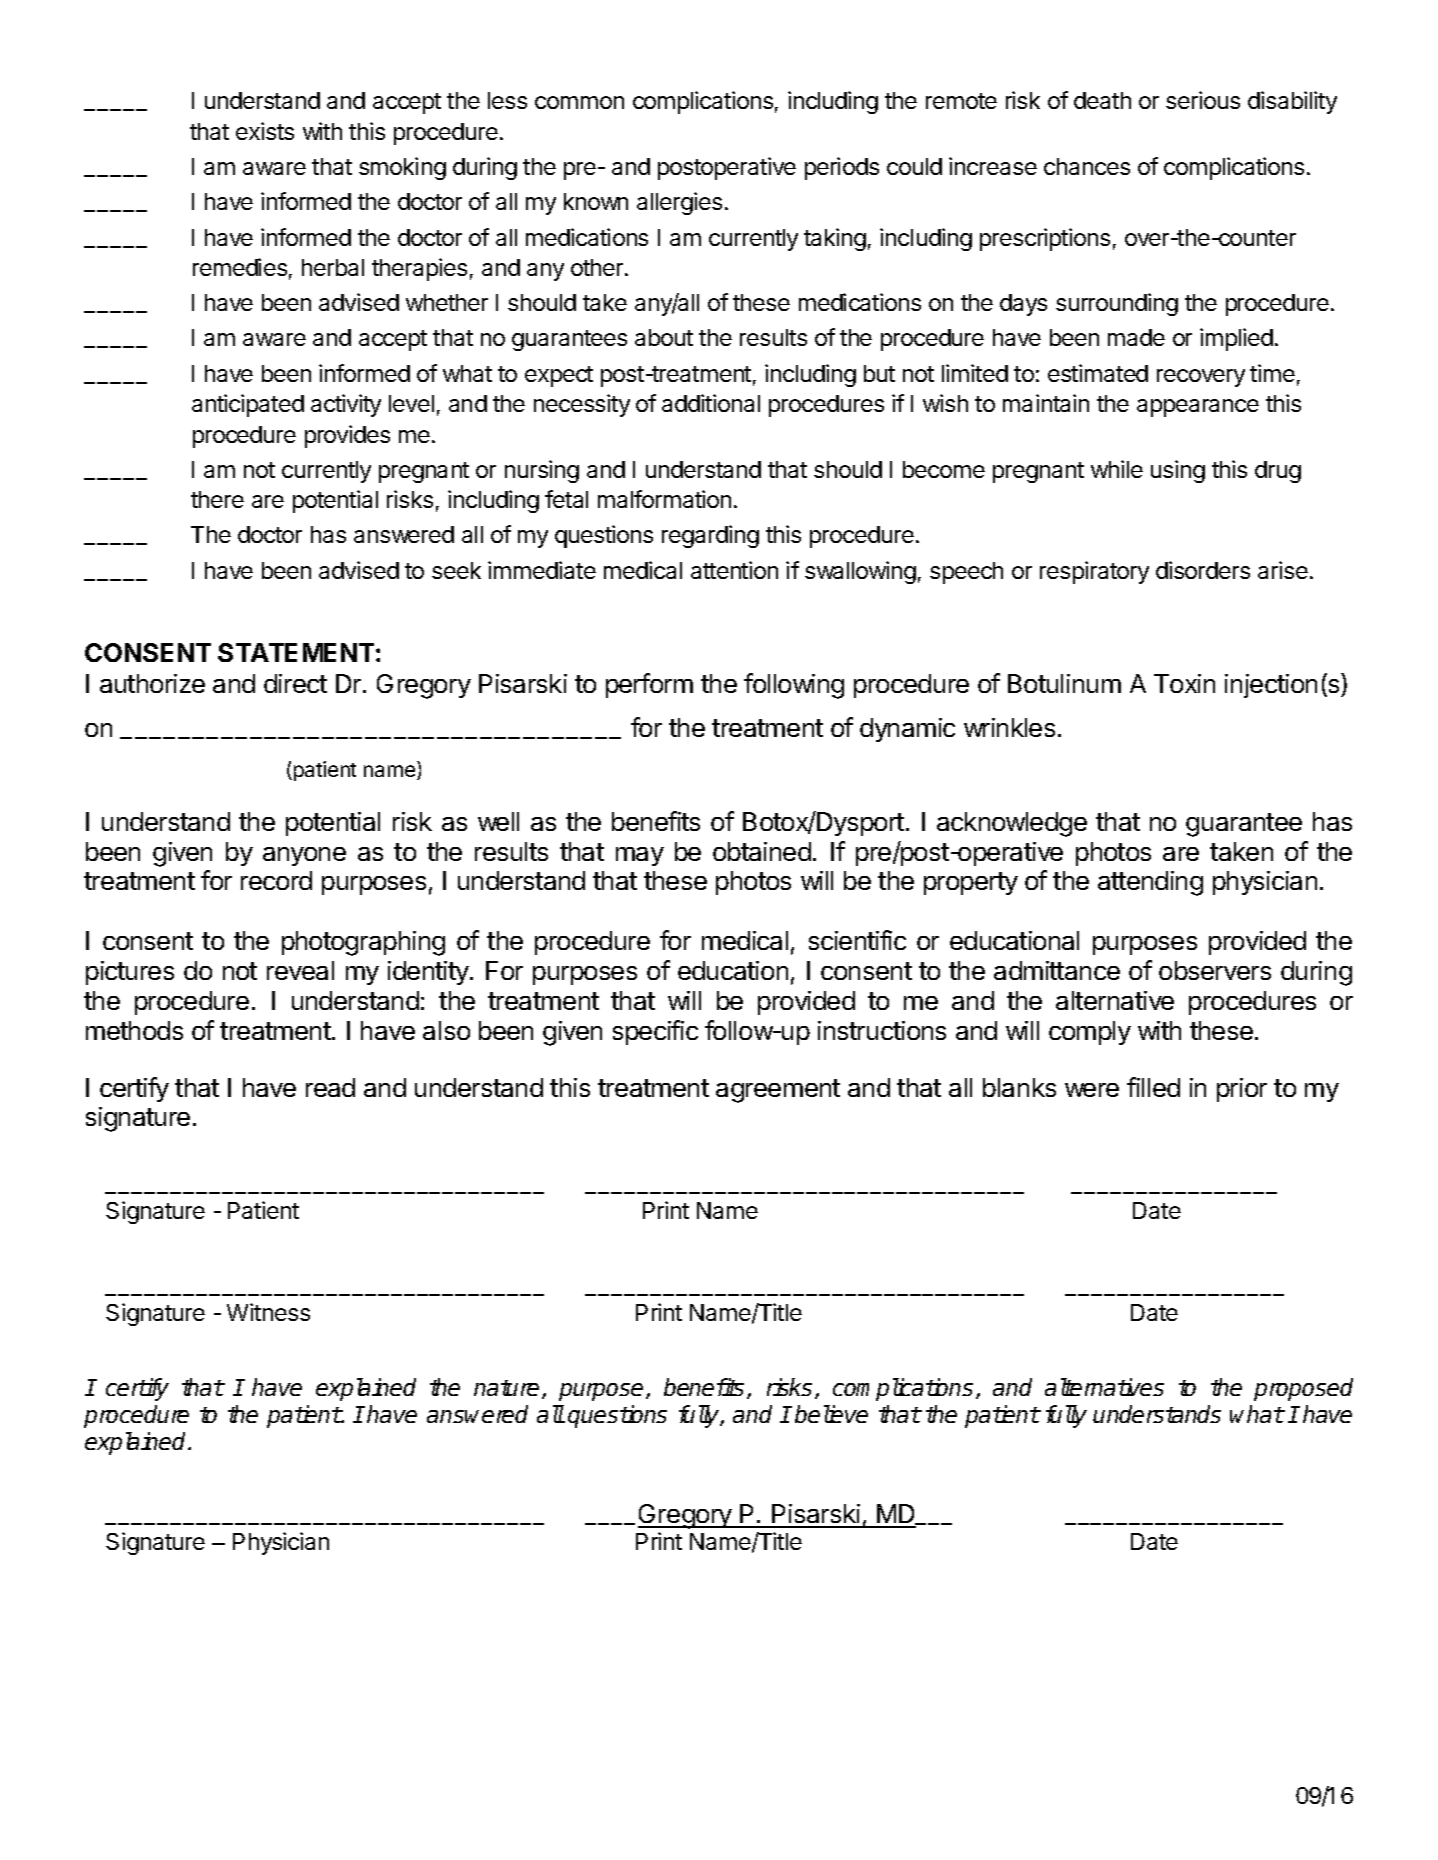  What do you see at coordinates (1203, 100) in the document?
I see `serious` at bounding box center [1203, 100].
